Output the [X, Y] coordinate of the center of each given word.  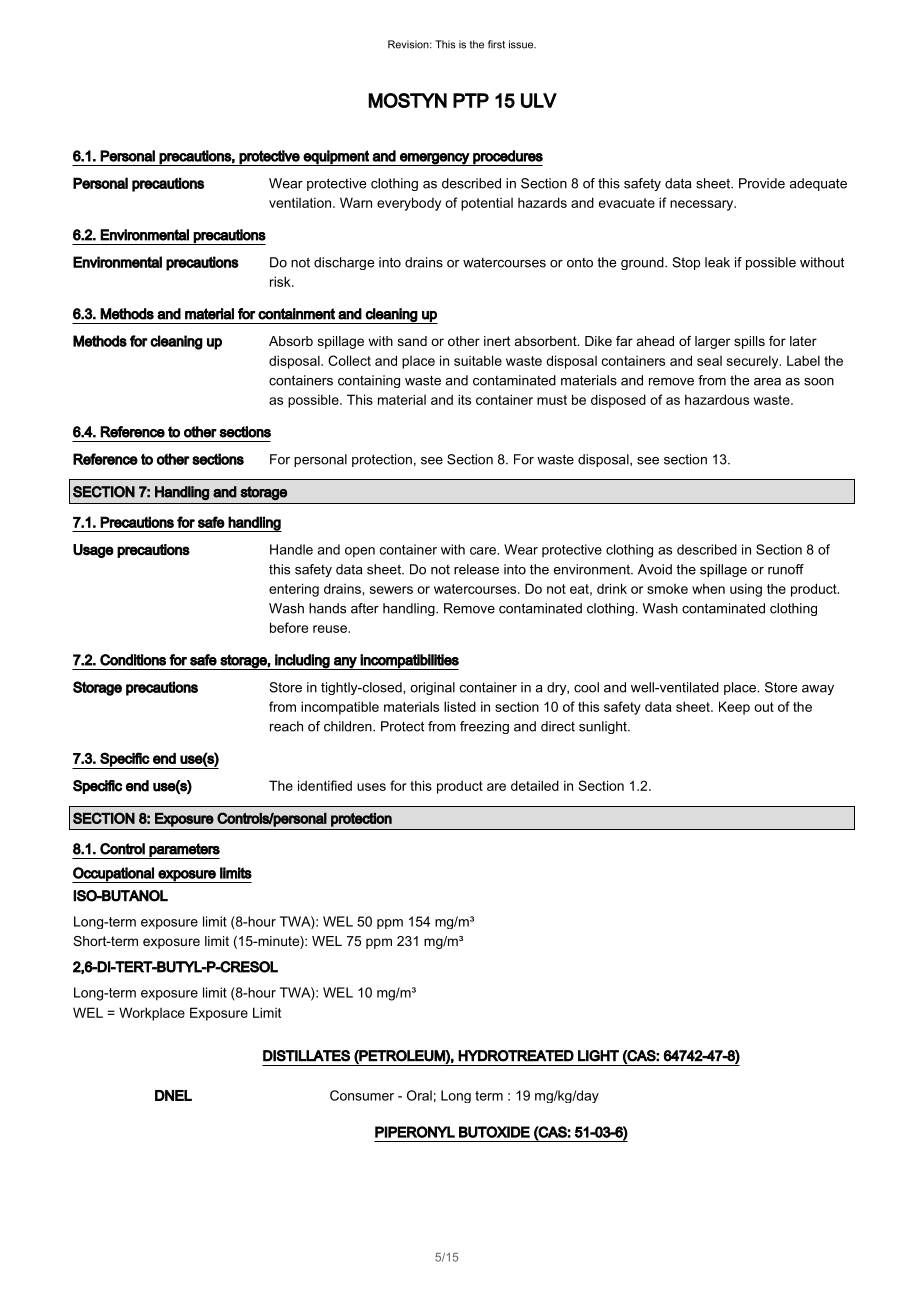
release [476, 569]
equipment [336, 158]
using [746, 590]
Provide [762, 183]
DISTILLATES [306, 1056]
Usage [93, 551]
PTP [471, 100]
